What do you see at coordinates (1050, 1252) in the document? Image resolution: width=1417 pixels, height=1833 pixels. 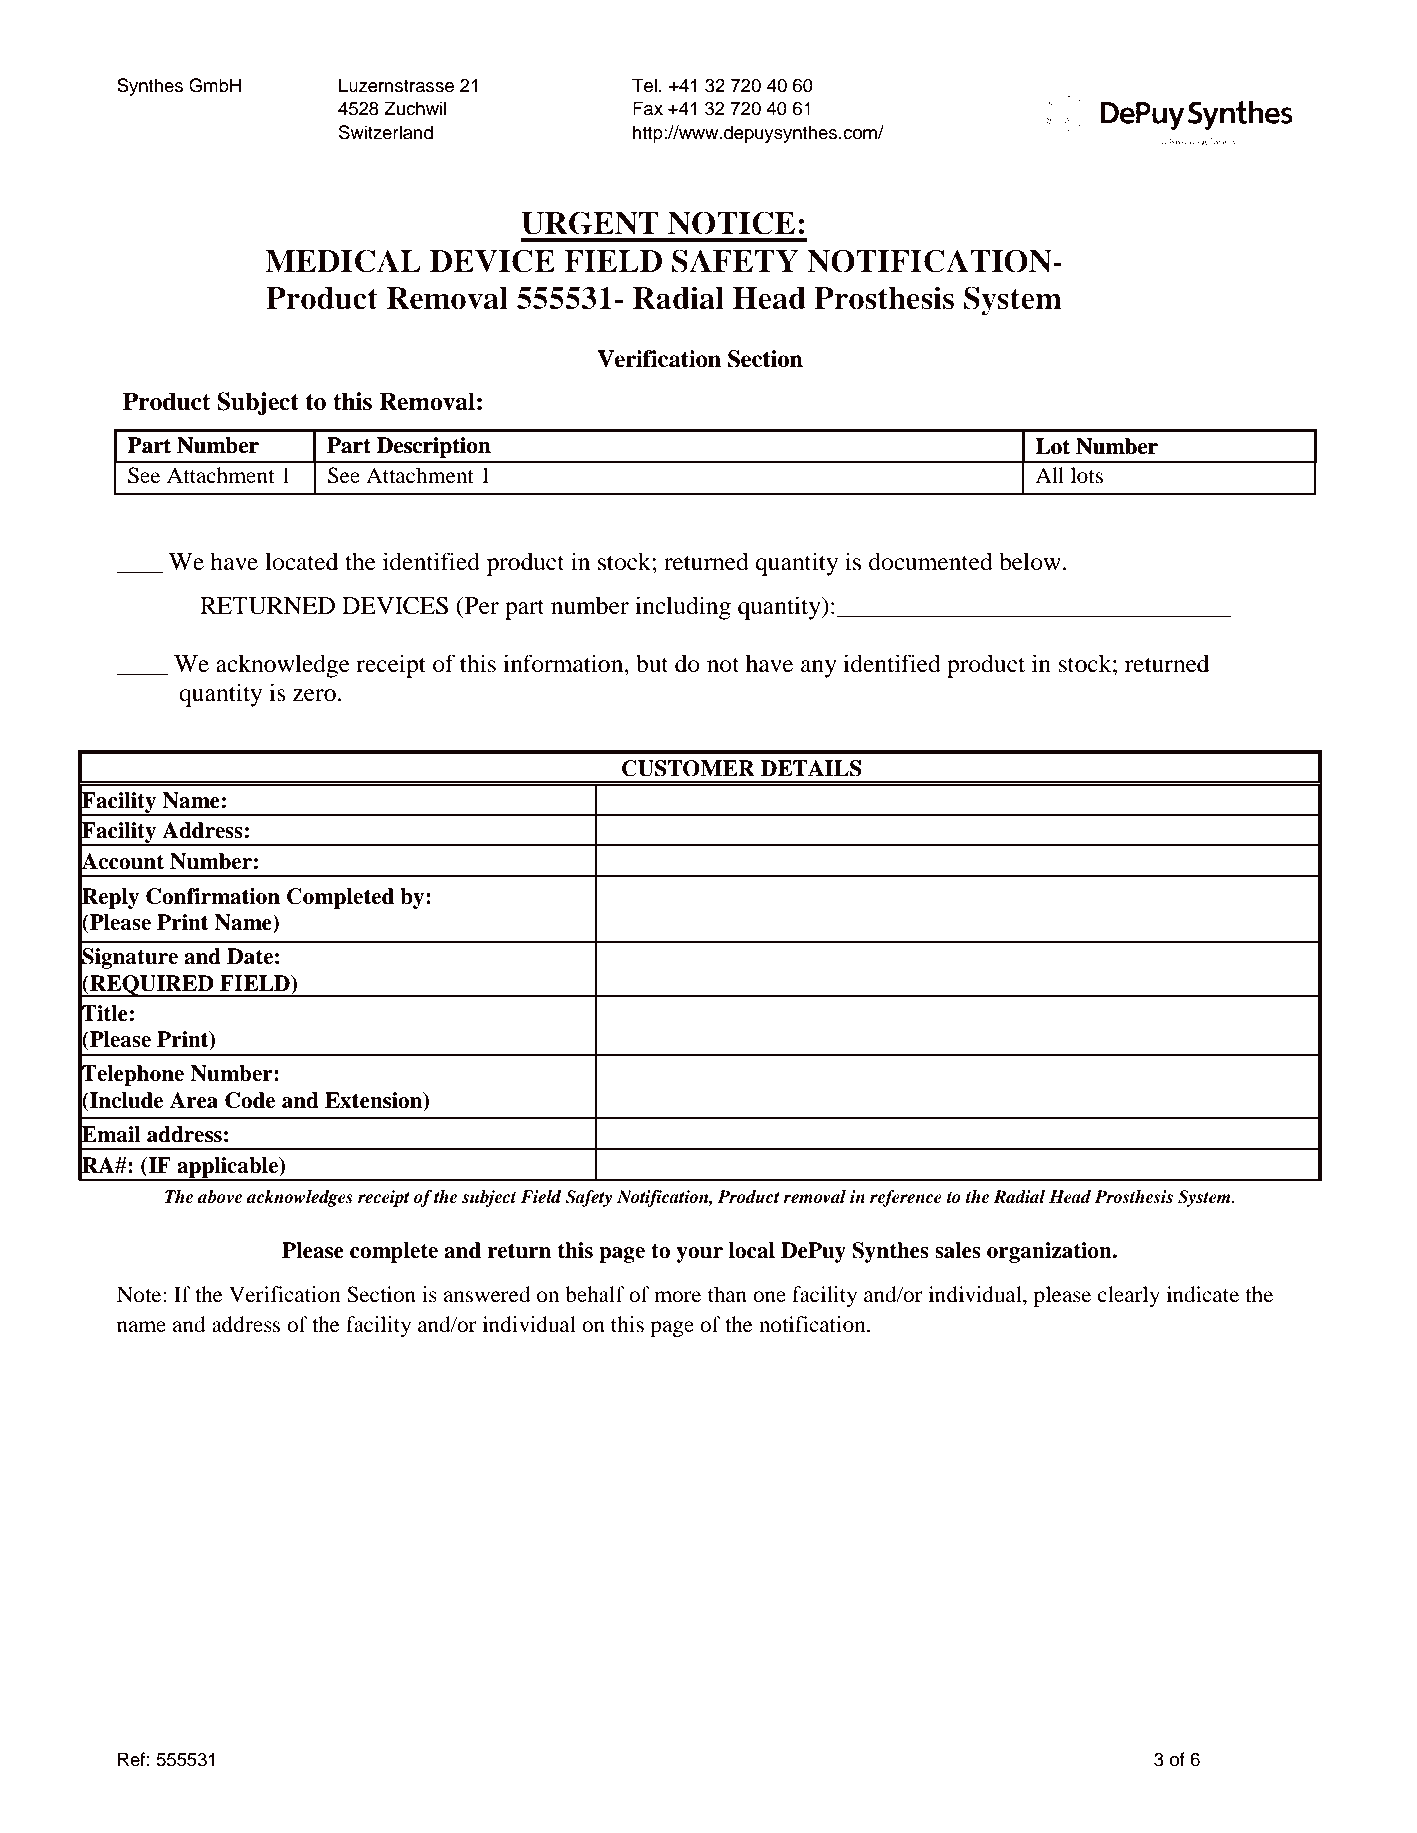 I see `organization` at bounding box center [1050, 1252].
